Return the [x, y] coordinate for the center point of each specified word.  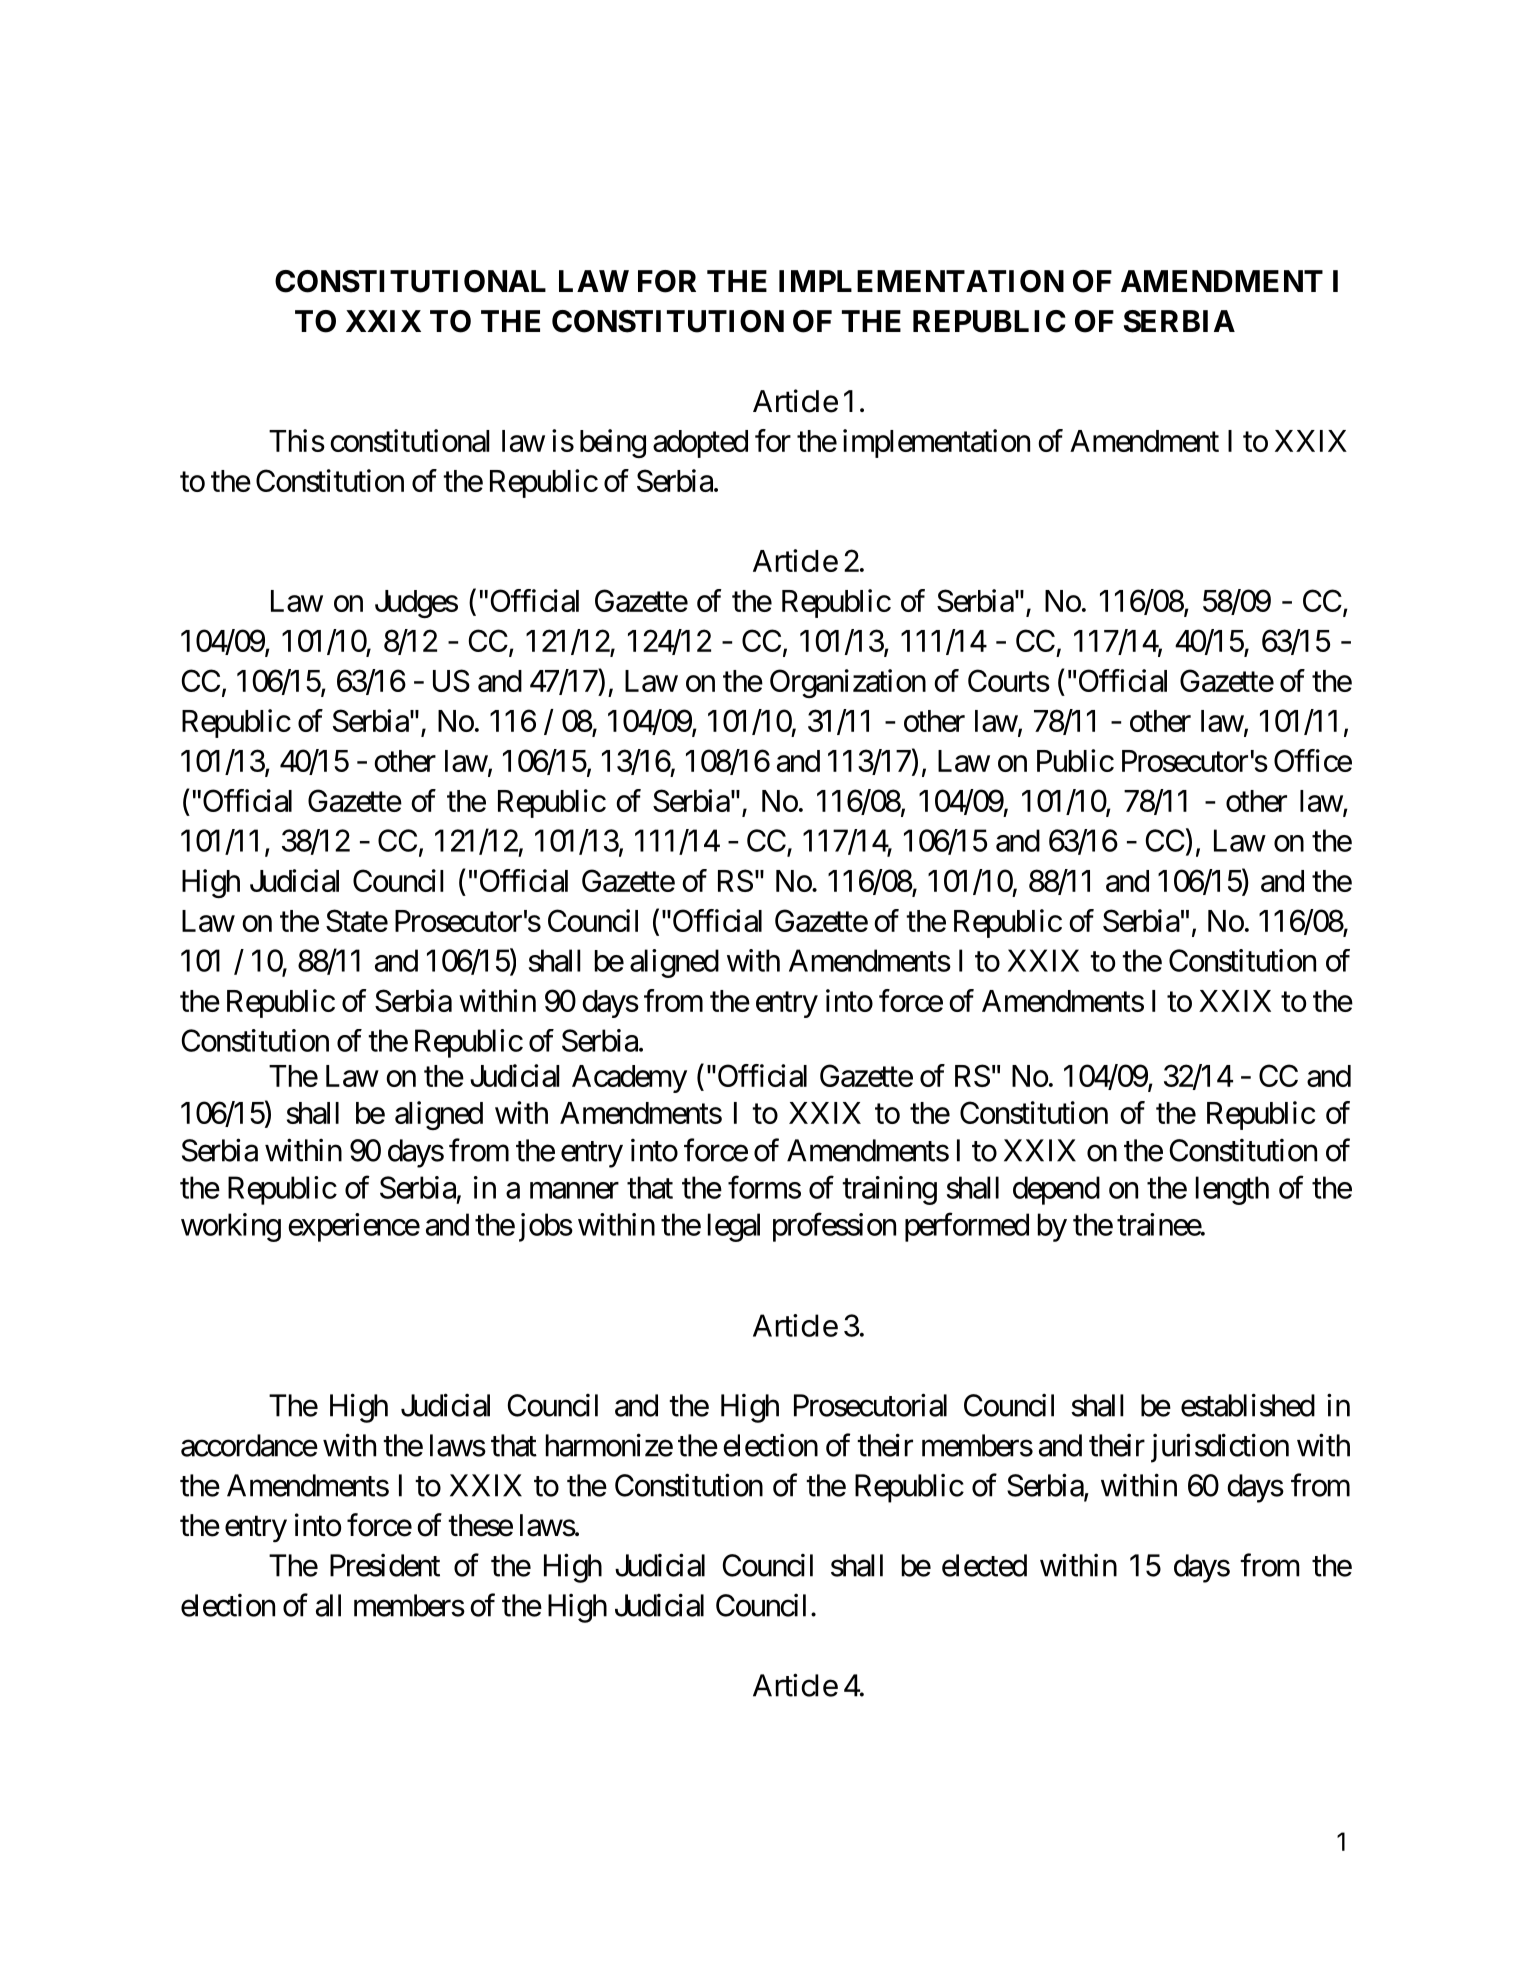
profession [834, 1227]
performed [967, 1227]
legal [734, 1227]
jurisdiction [1220, 1448]
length [1232, 1190]
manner [574, 1190]
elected [984, 1565]
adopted [700, 444]
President [385, 1565]
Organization [848, 683]
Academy [629, 1079]
